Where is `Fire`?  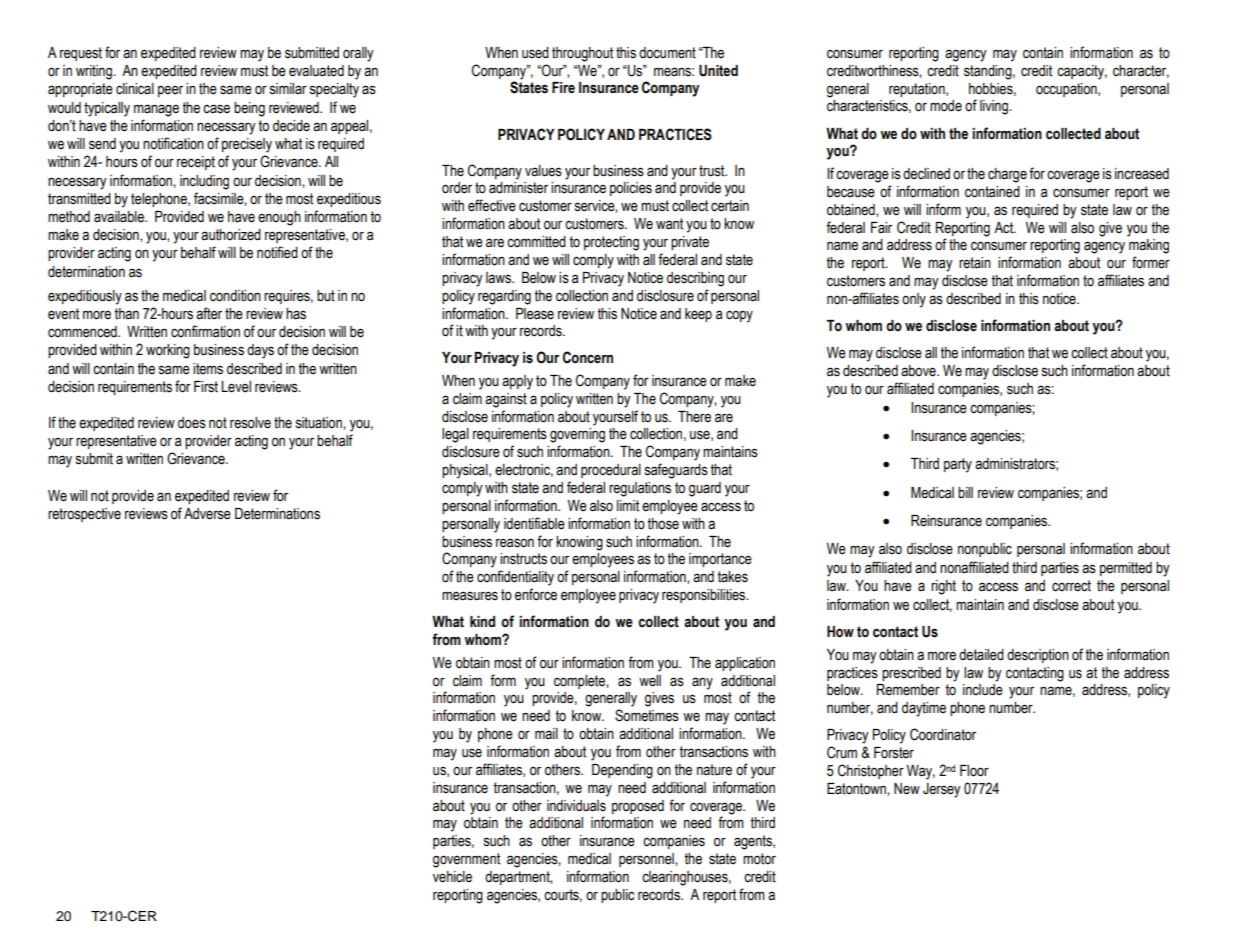 Fire is located at coordinates (563, 88).
